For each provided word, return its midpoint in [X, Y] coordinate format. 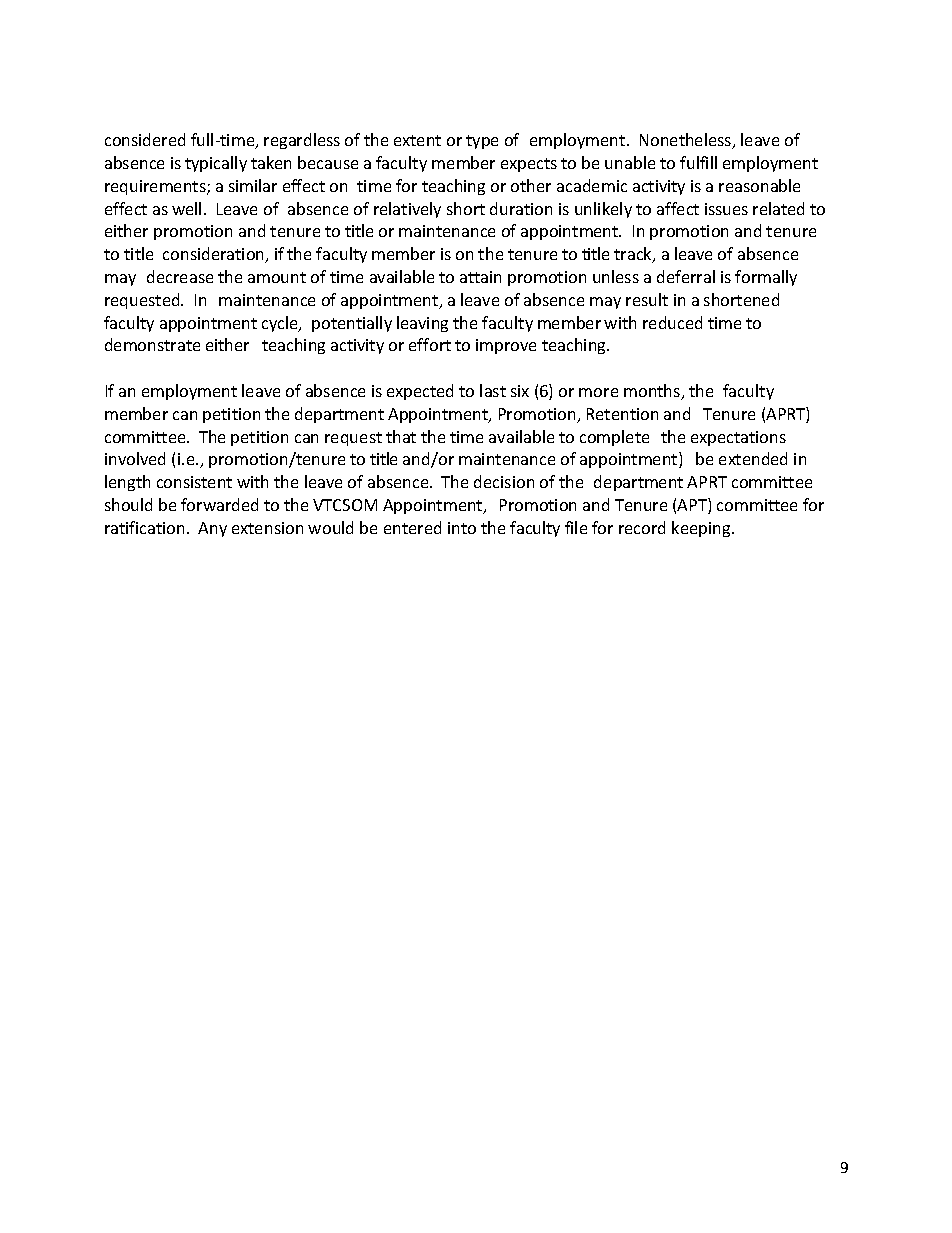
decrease [180, 276]
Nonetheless [687, 141]
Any [212, 529]
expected [420, 392]
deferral [686, 276]
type [482, 142]
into [462, 528]
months [653, 392]
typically [216, 164]
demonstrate [152, 344]
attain [480, 277]
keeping [702, 529]
